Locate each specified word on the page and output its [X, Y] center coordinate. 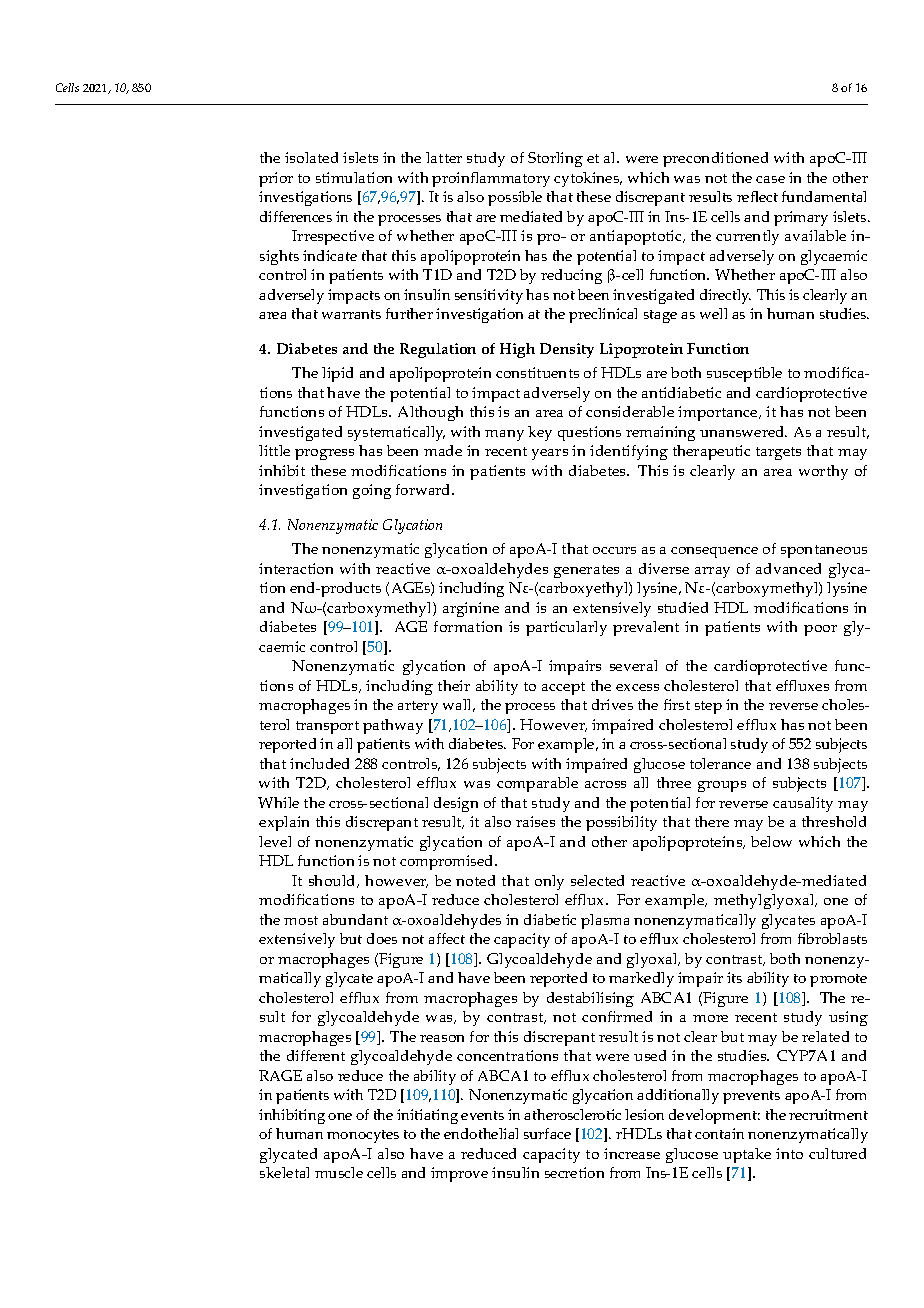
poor [820, 630]
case [770, 179]
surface [547, 1133]
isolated [311, 157]
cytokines [588, 179]
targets [778, 453]
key [540, 433]
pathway [393, 726]
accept [563, 688]
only [549, 882]
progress [324, 454]
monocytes [363, 1136]
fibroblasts [832, 938]
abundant [355, 919]
